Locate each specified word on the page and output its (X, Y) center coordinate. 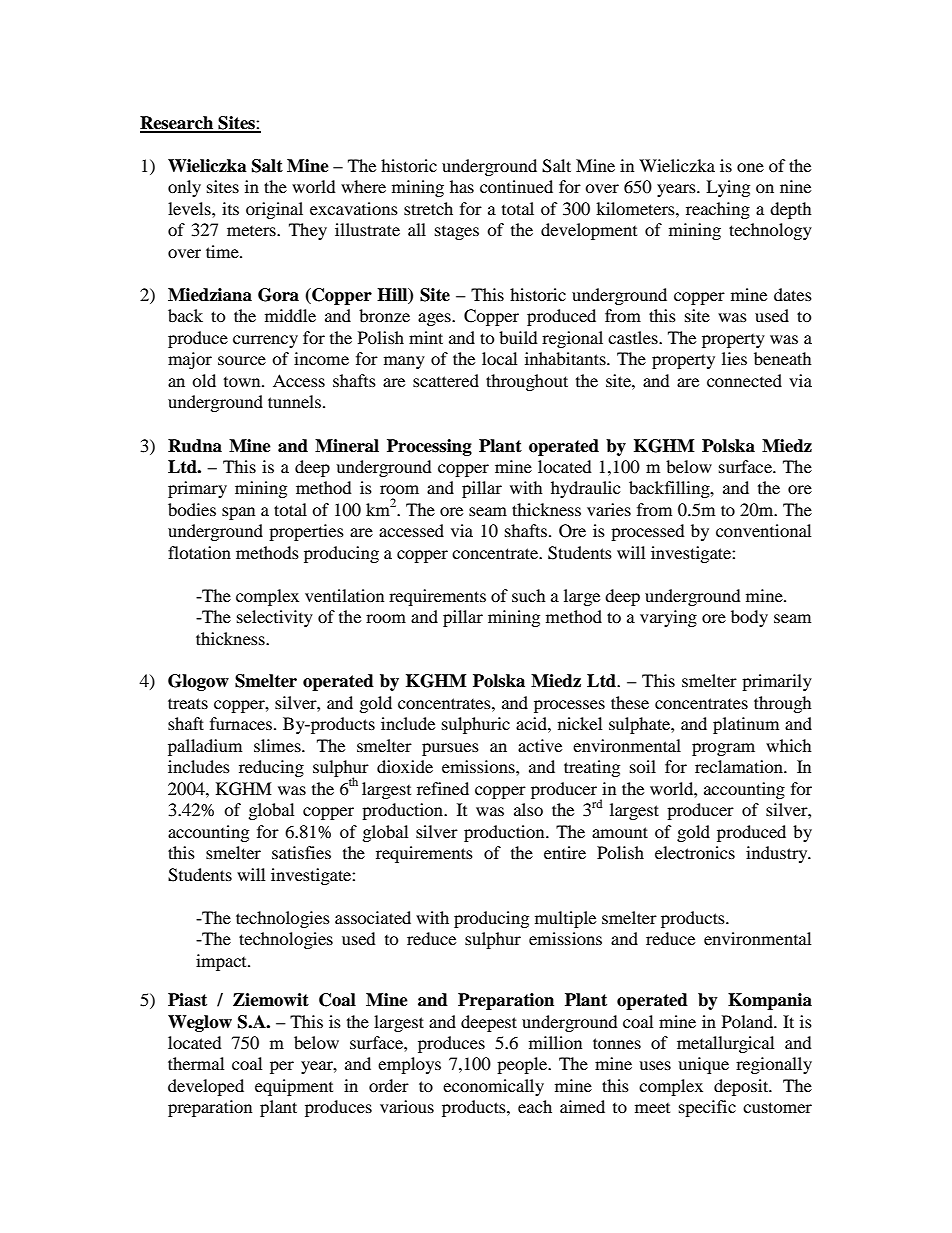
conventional (763, 530)
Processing (429, 447)
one (750, 167)
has (462, 186)
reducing (271, 768)
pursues (450, 749)
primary (197, 489)
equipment (294, 1087)
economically (493, 1087)
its (230, 208)
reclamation (740, 766)
